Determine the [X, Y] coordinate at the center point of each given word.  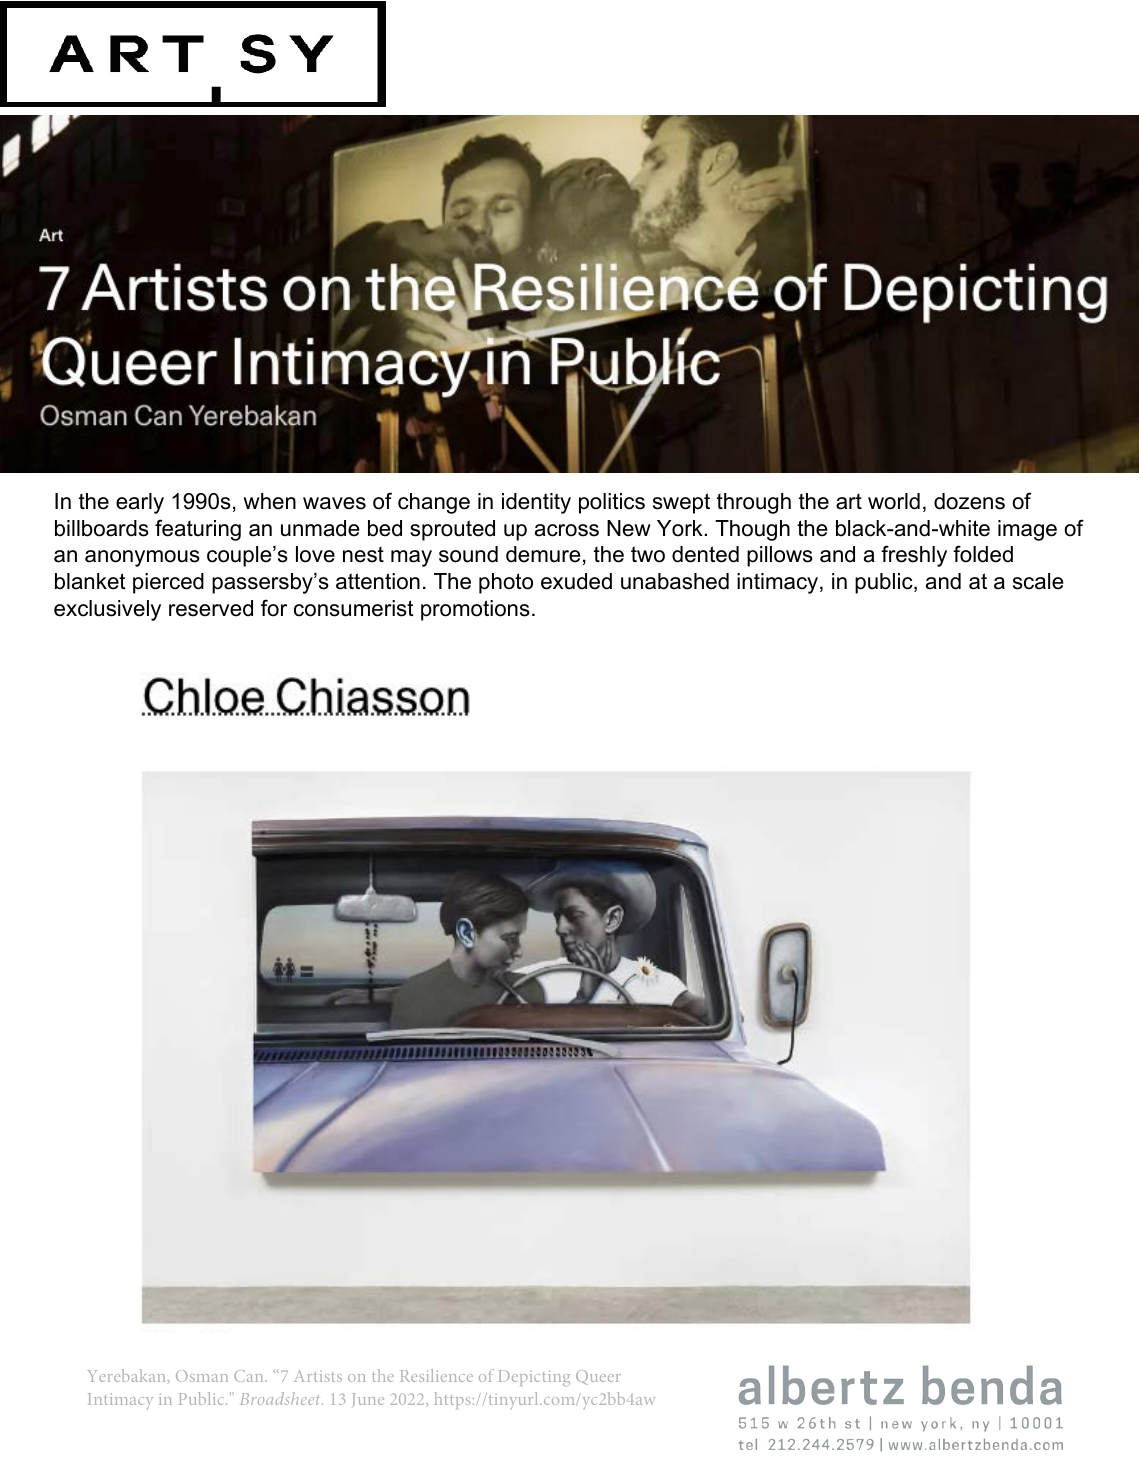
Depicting [534, 1378]
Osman [202, 1376]
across [567, 530]
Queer [598, 1377]
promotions [475, 610]
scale [1038, 581]
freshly [914, 556]
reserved [211, 608]
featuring [198, 530]
